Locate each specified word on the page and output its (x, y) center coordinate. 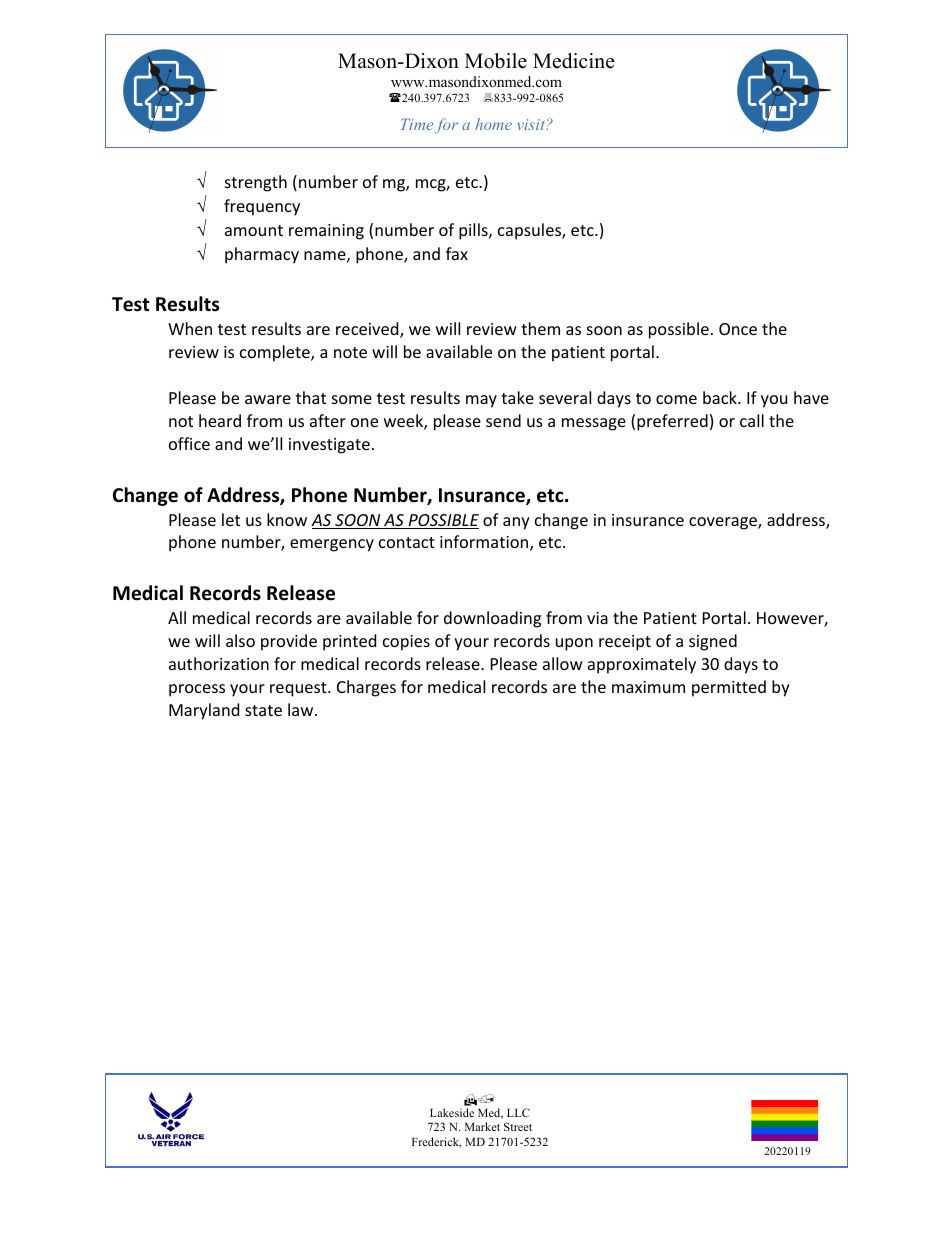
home (493, 124)
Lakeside (452, 1112)
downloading (492, 619)
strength (256, 183)
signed (713, 642)
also (240, 640)
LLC (518, 1112)
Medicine (574, 61)
